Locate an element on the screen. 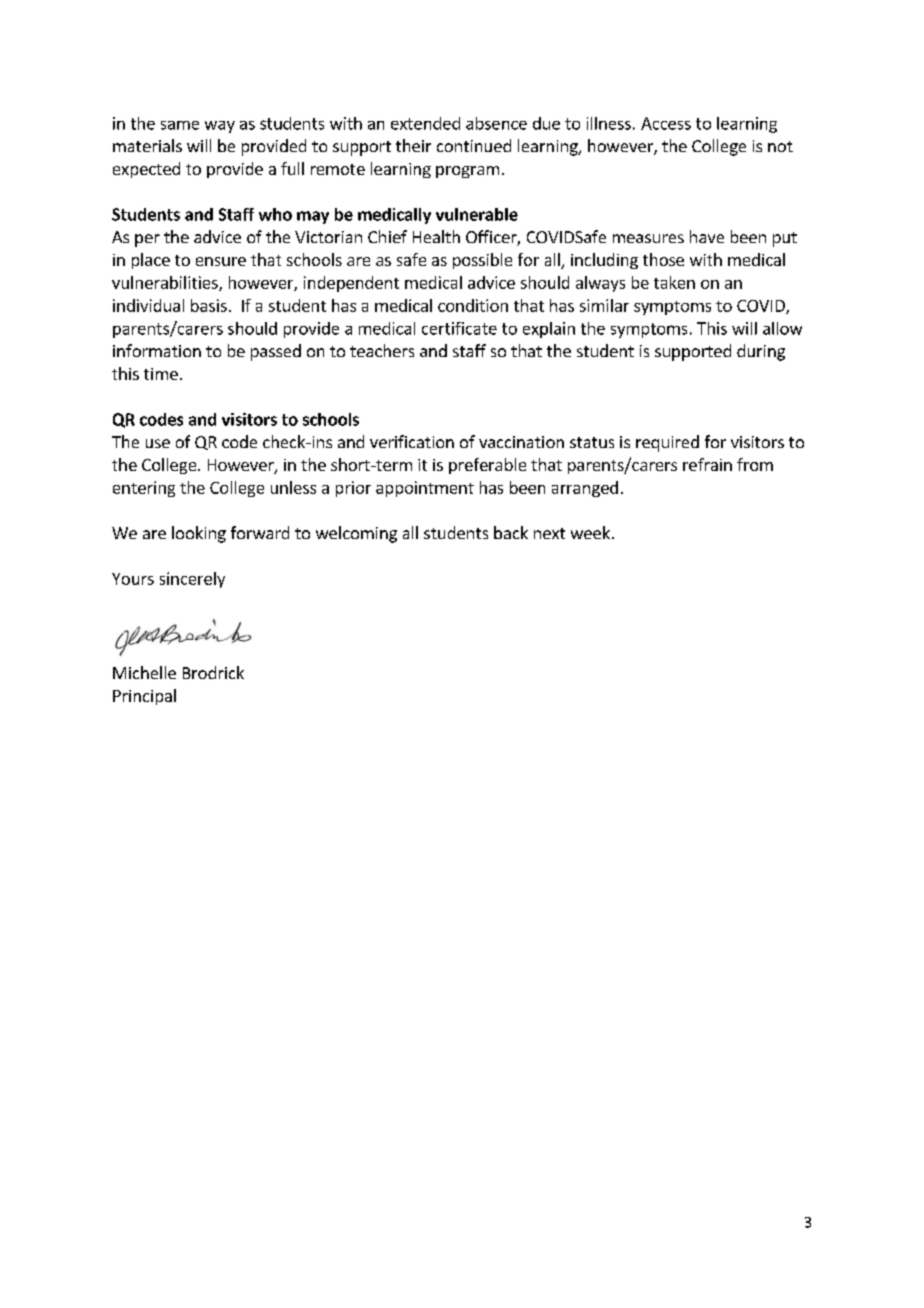 This screenshot has height=1308, width=924. same is located at coordinates (180, 125).
